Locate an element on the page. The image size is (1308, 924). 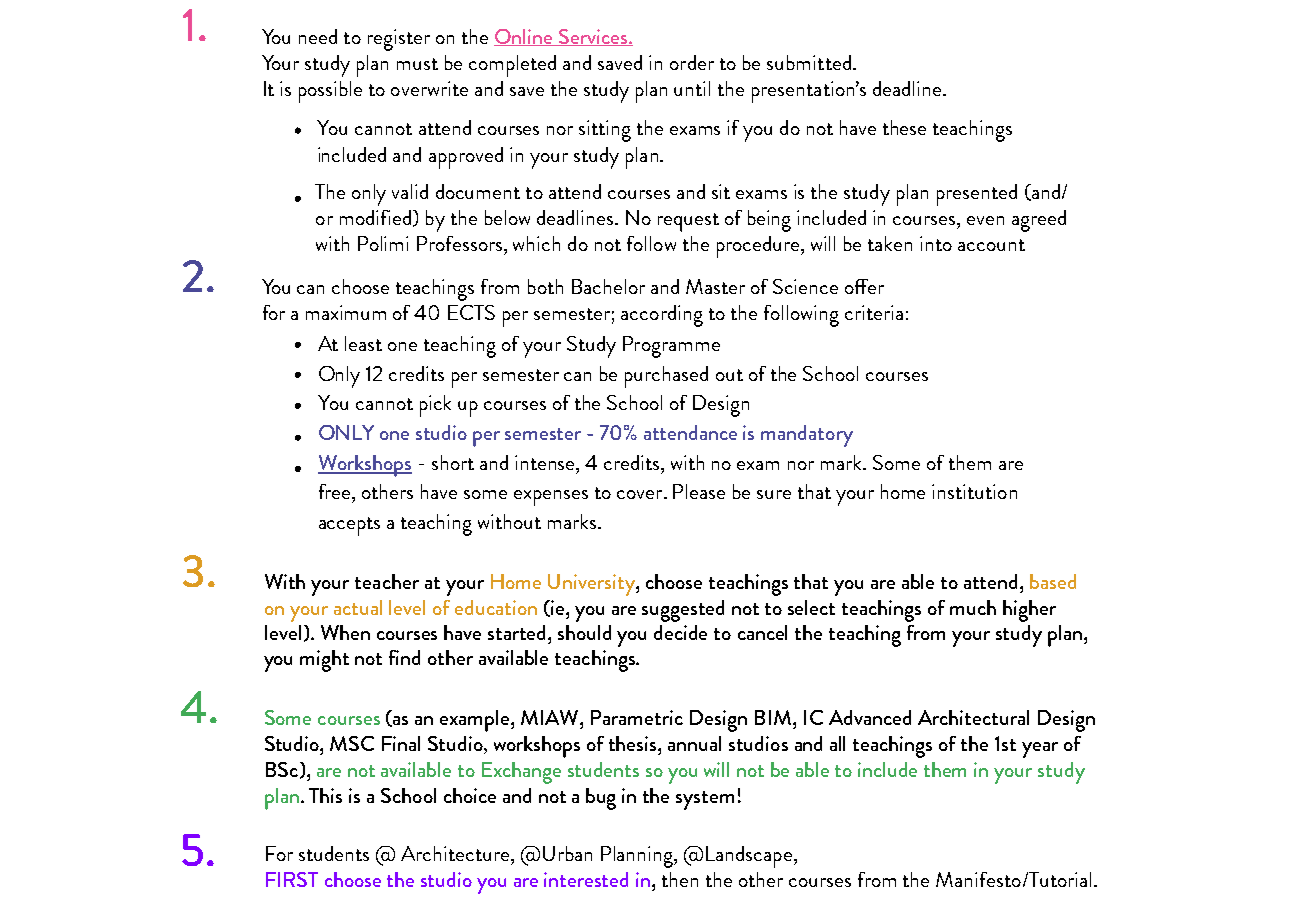
criteria is located at coordinates (874, 312).
